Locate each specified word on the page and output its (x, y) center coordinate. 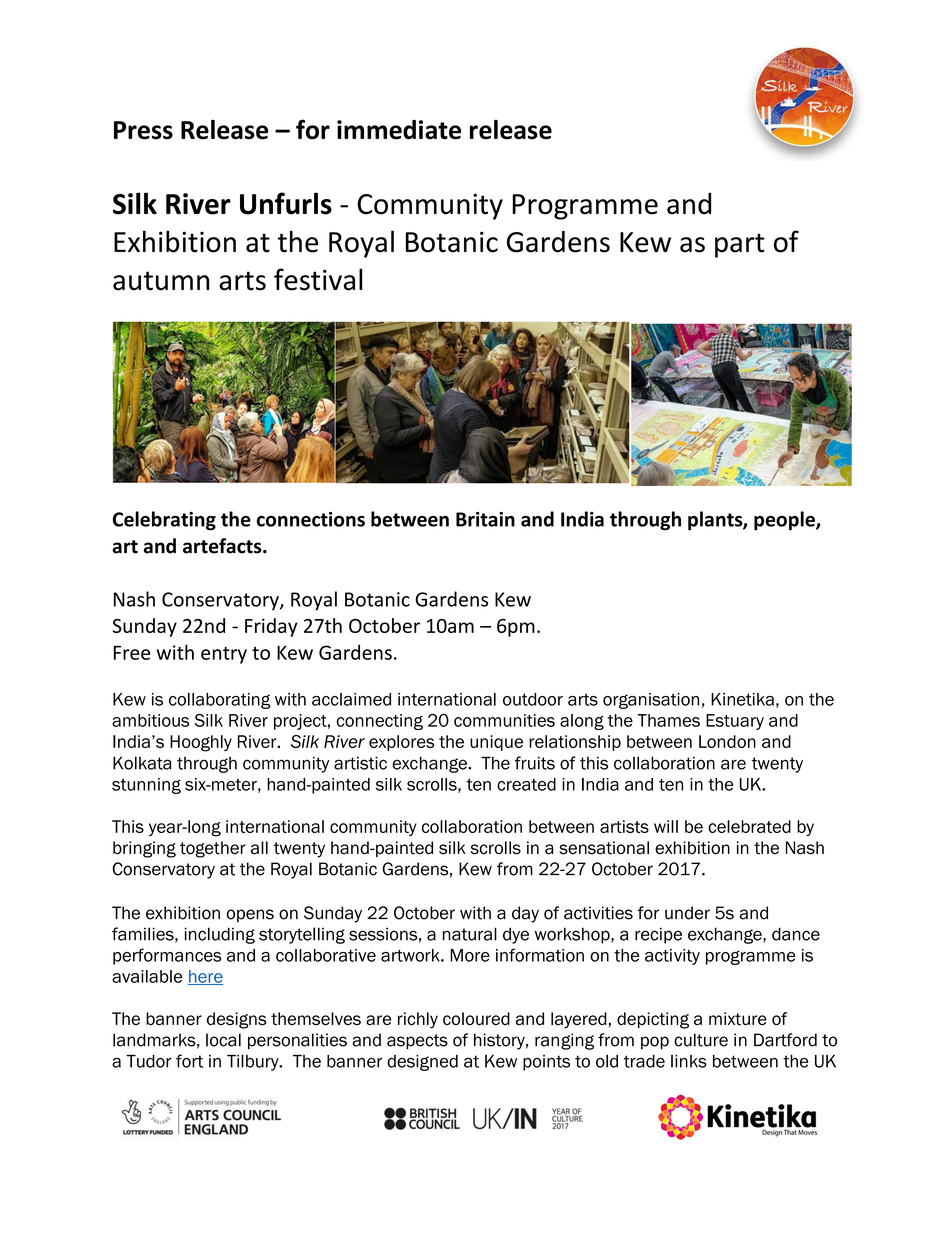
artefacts (223, 546)
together (213, 849)
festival (318, 279)
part (740, 245)
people (785, 521)
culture (701, 1040)
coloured (476, 1019)
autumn (161, 281)
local (223, 1040)
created (526, 784)
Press (143, 130)
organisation (651, 701)
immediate (399, 130)
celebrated (749, 826)
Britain (485, 519)
